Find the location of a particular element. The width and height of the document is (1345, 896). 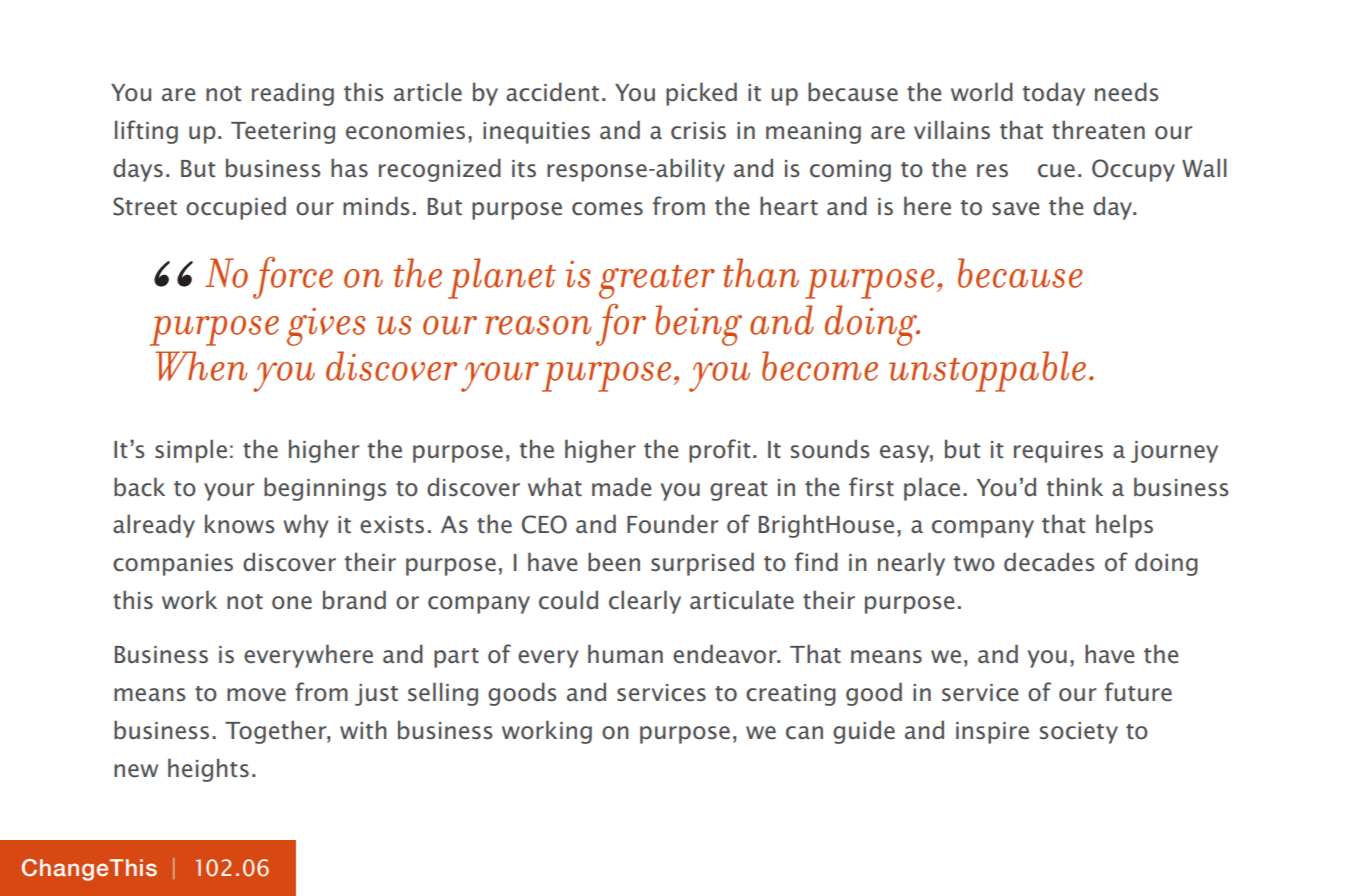

reading is located at coordinates (293, 94).
